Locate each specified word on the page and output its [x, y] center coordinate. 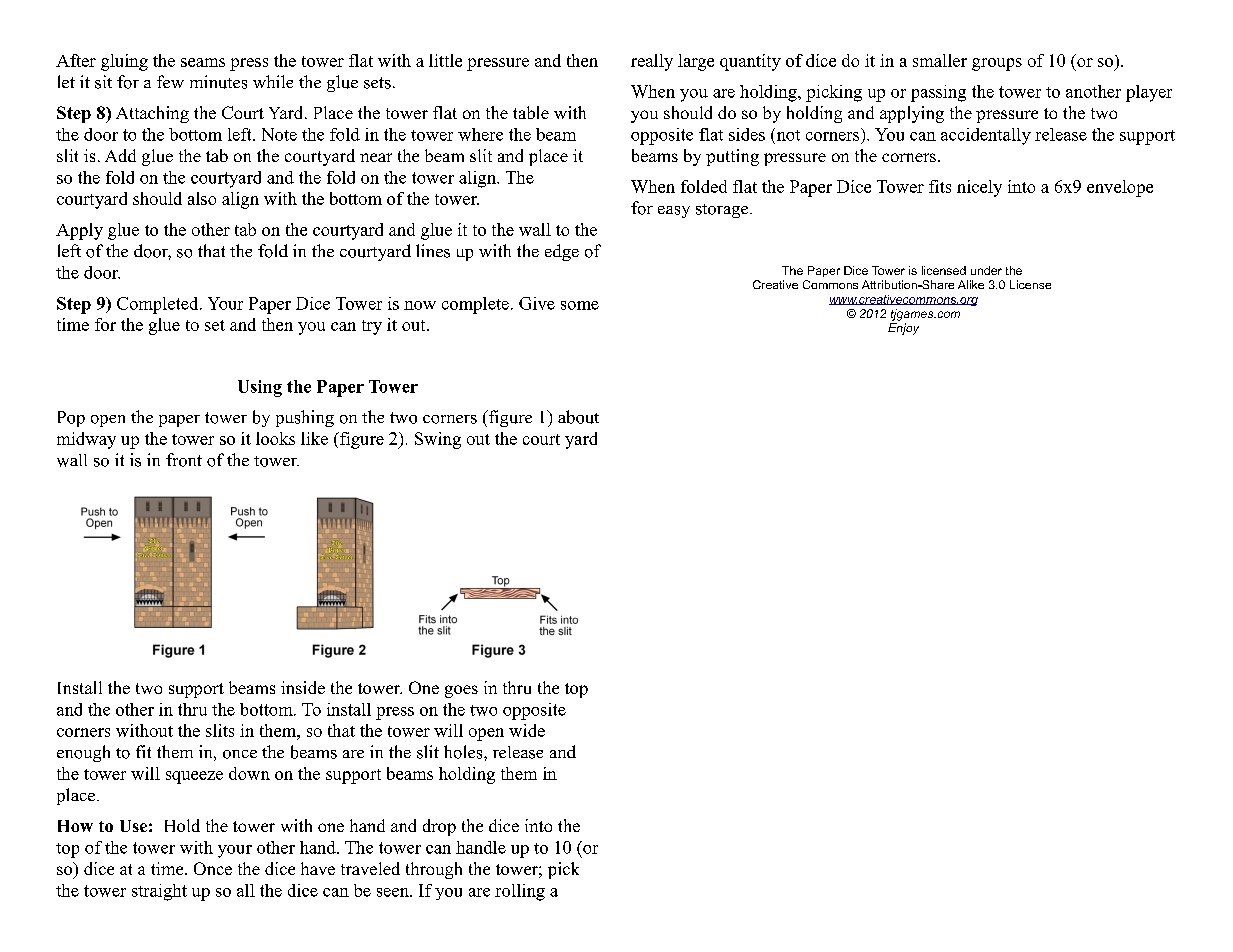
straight [159, 892]
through [434, 870]
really [652, 62]
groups [997, 64]
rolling [520, 892]
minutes [218, 82]
